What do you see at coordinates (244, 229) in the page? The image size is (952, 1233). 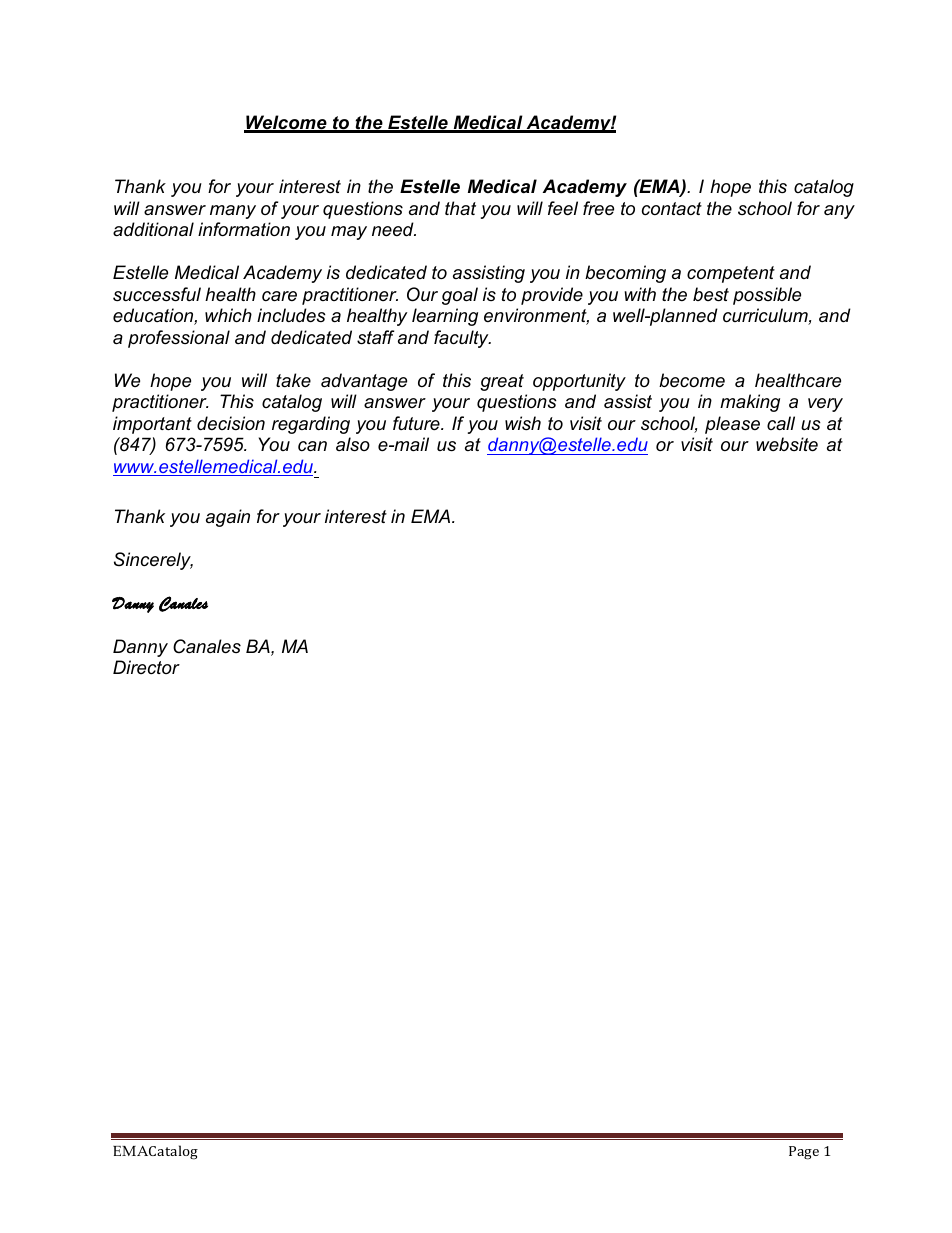 I see `information` at bounding box center [244, 229].
